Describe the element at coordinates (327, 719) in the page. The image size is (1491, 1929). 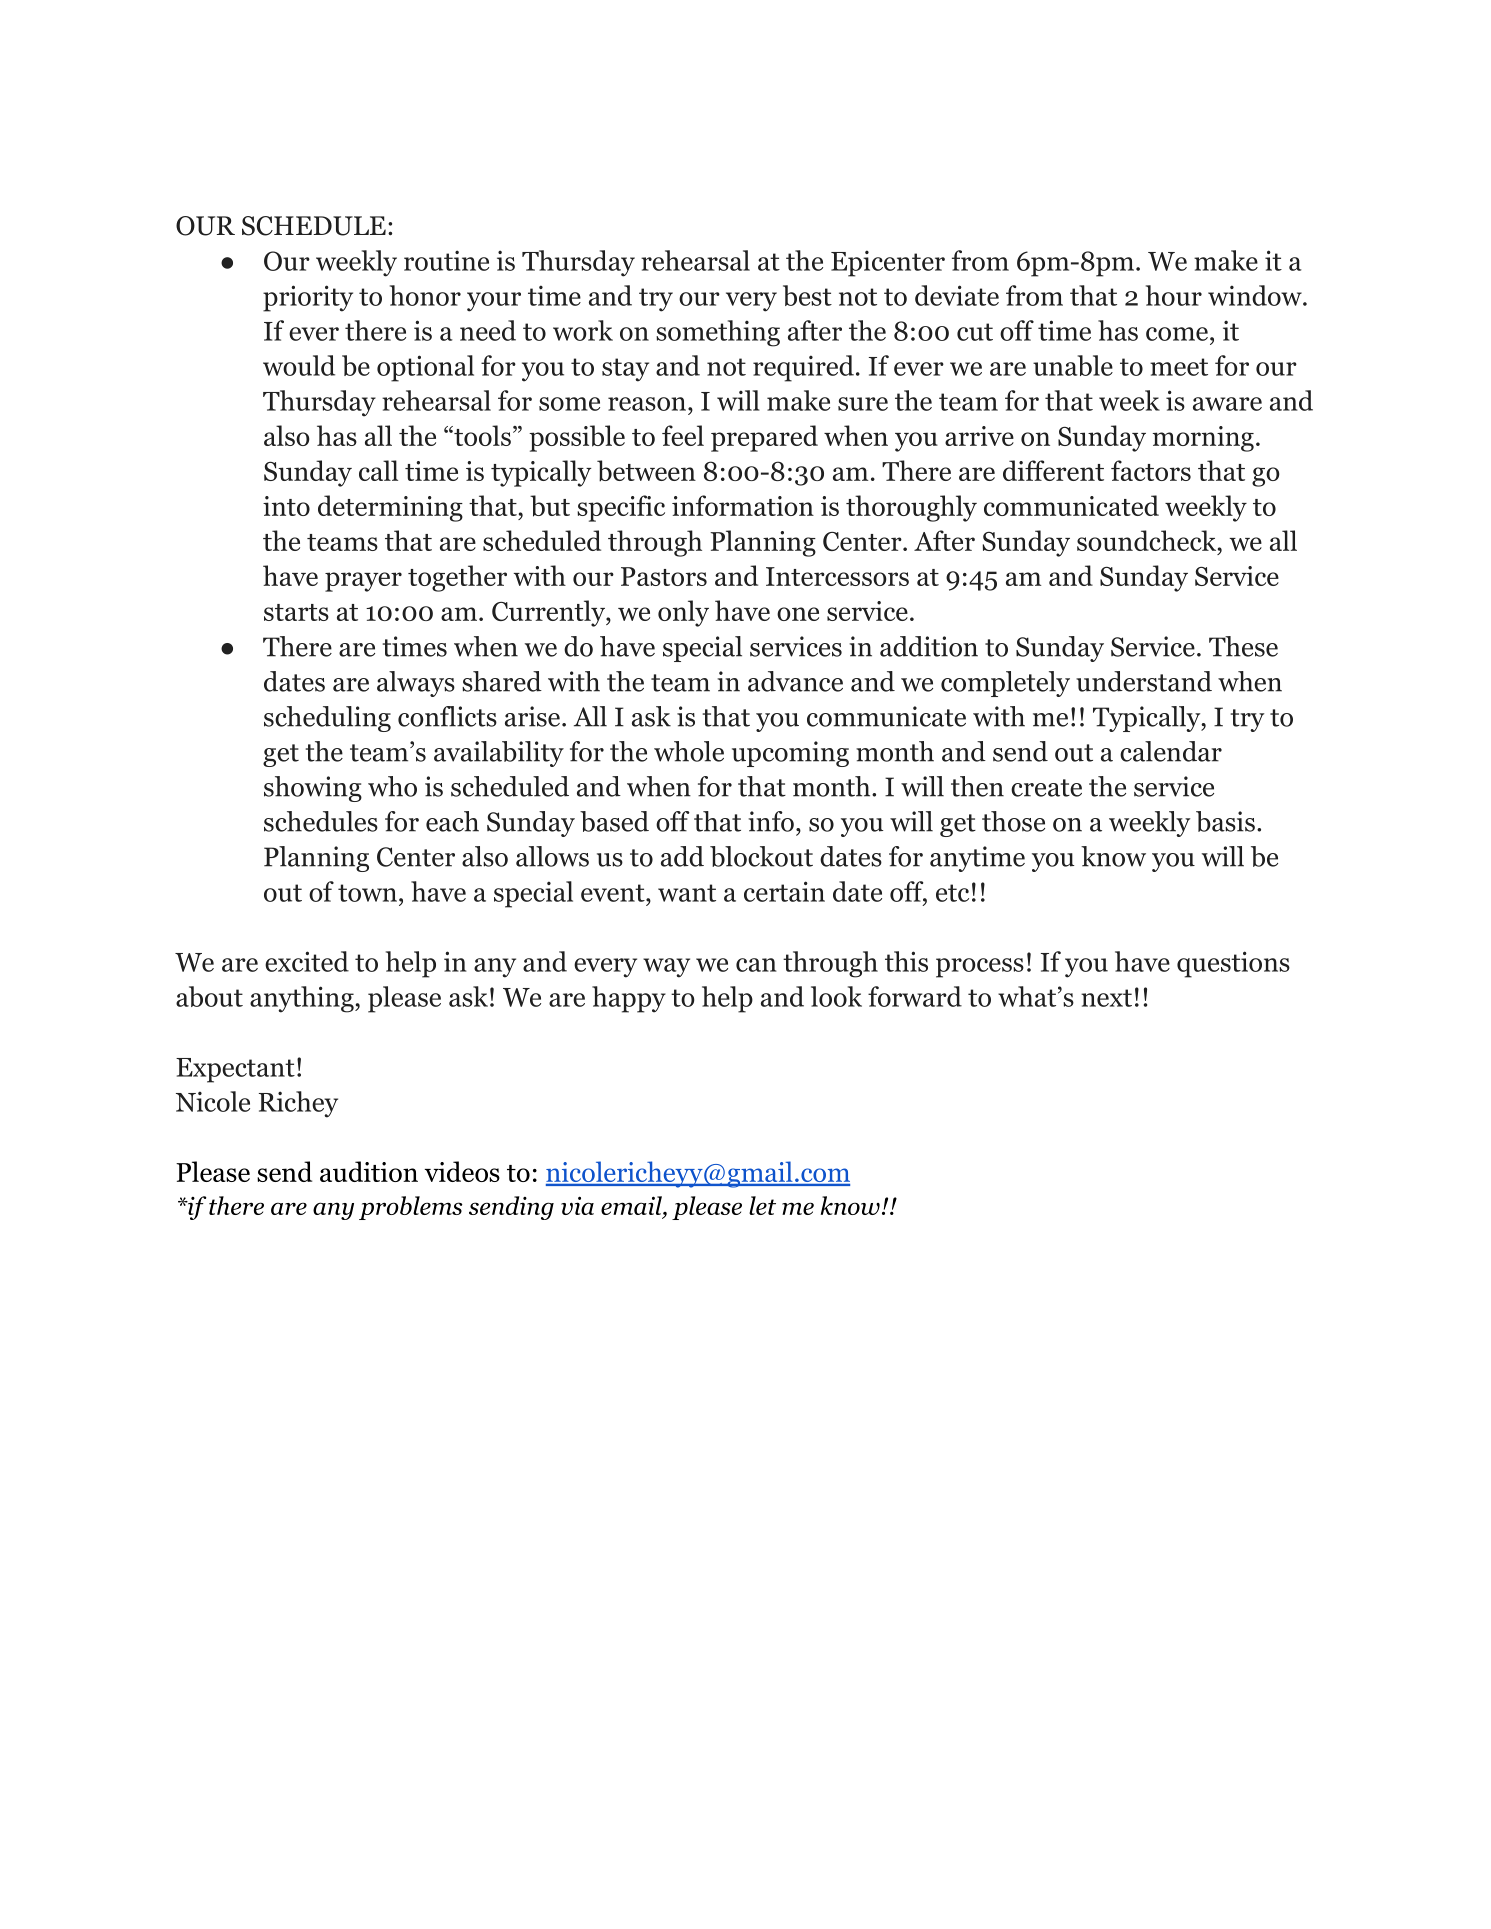
I see `scheduling` at that location.
